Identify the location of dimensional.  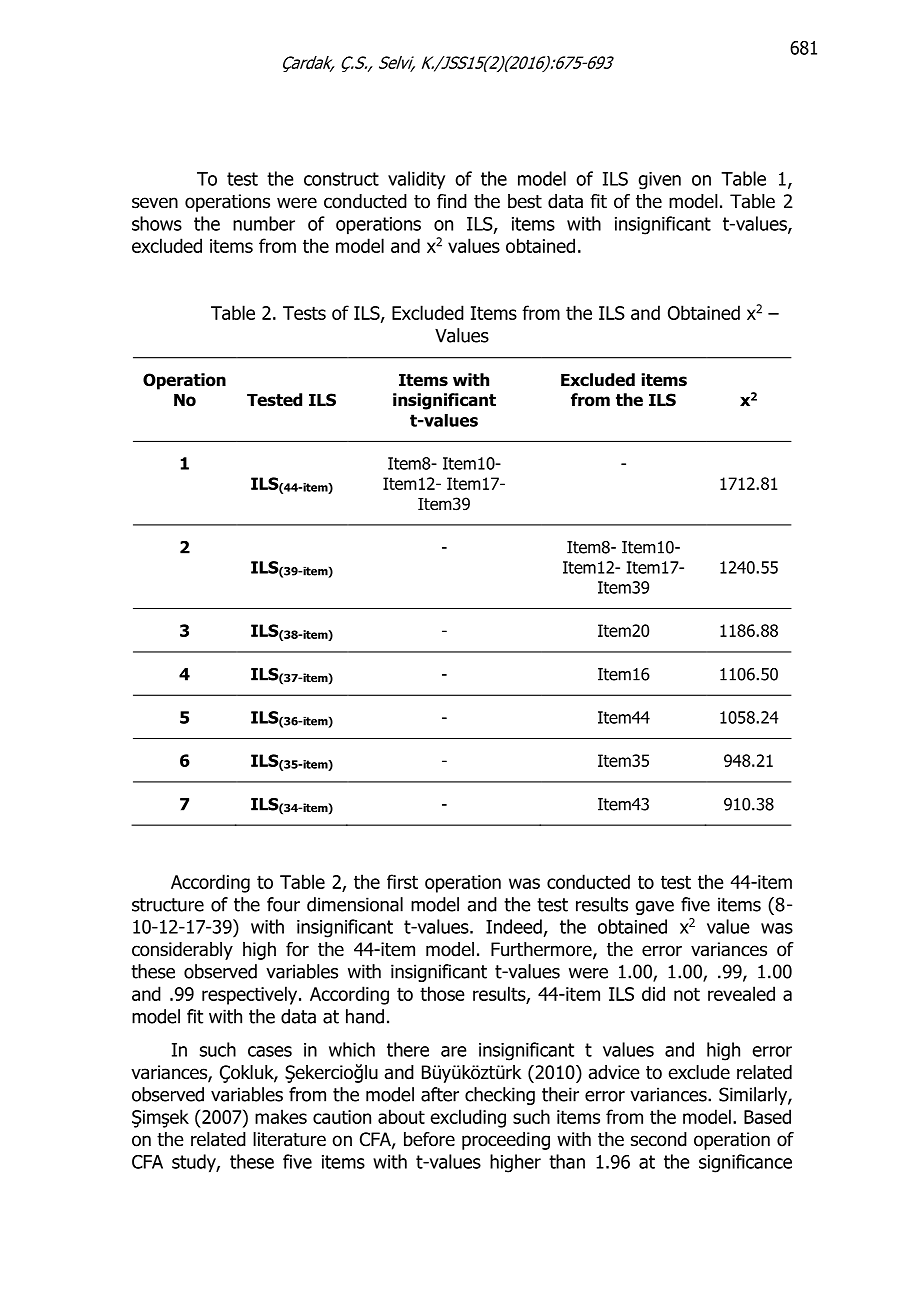
(355, 904).
